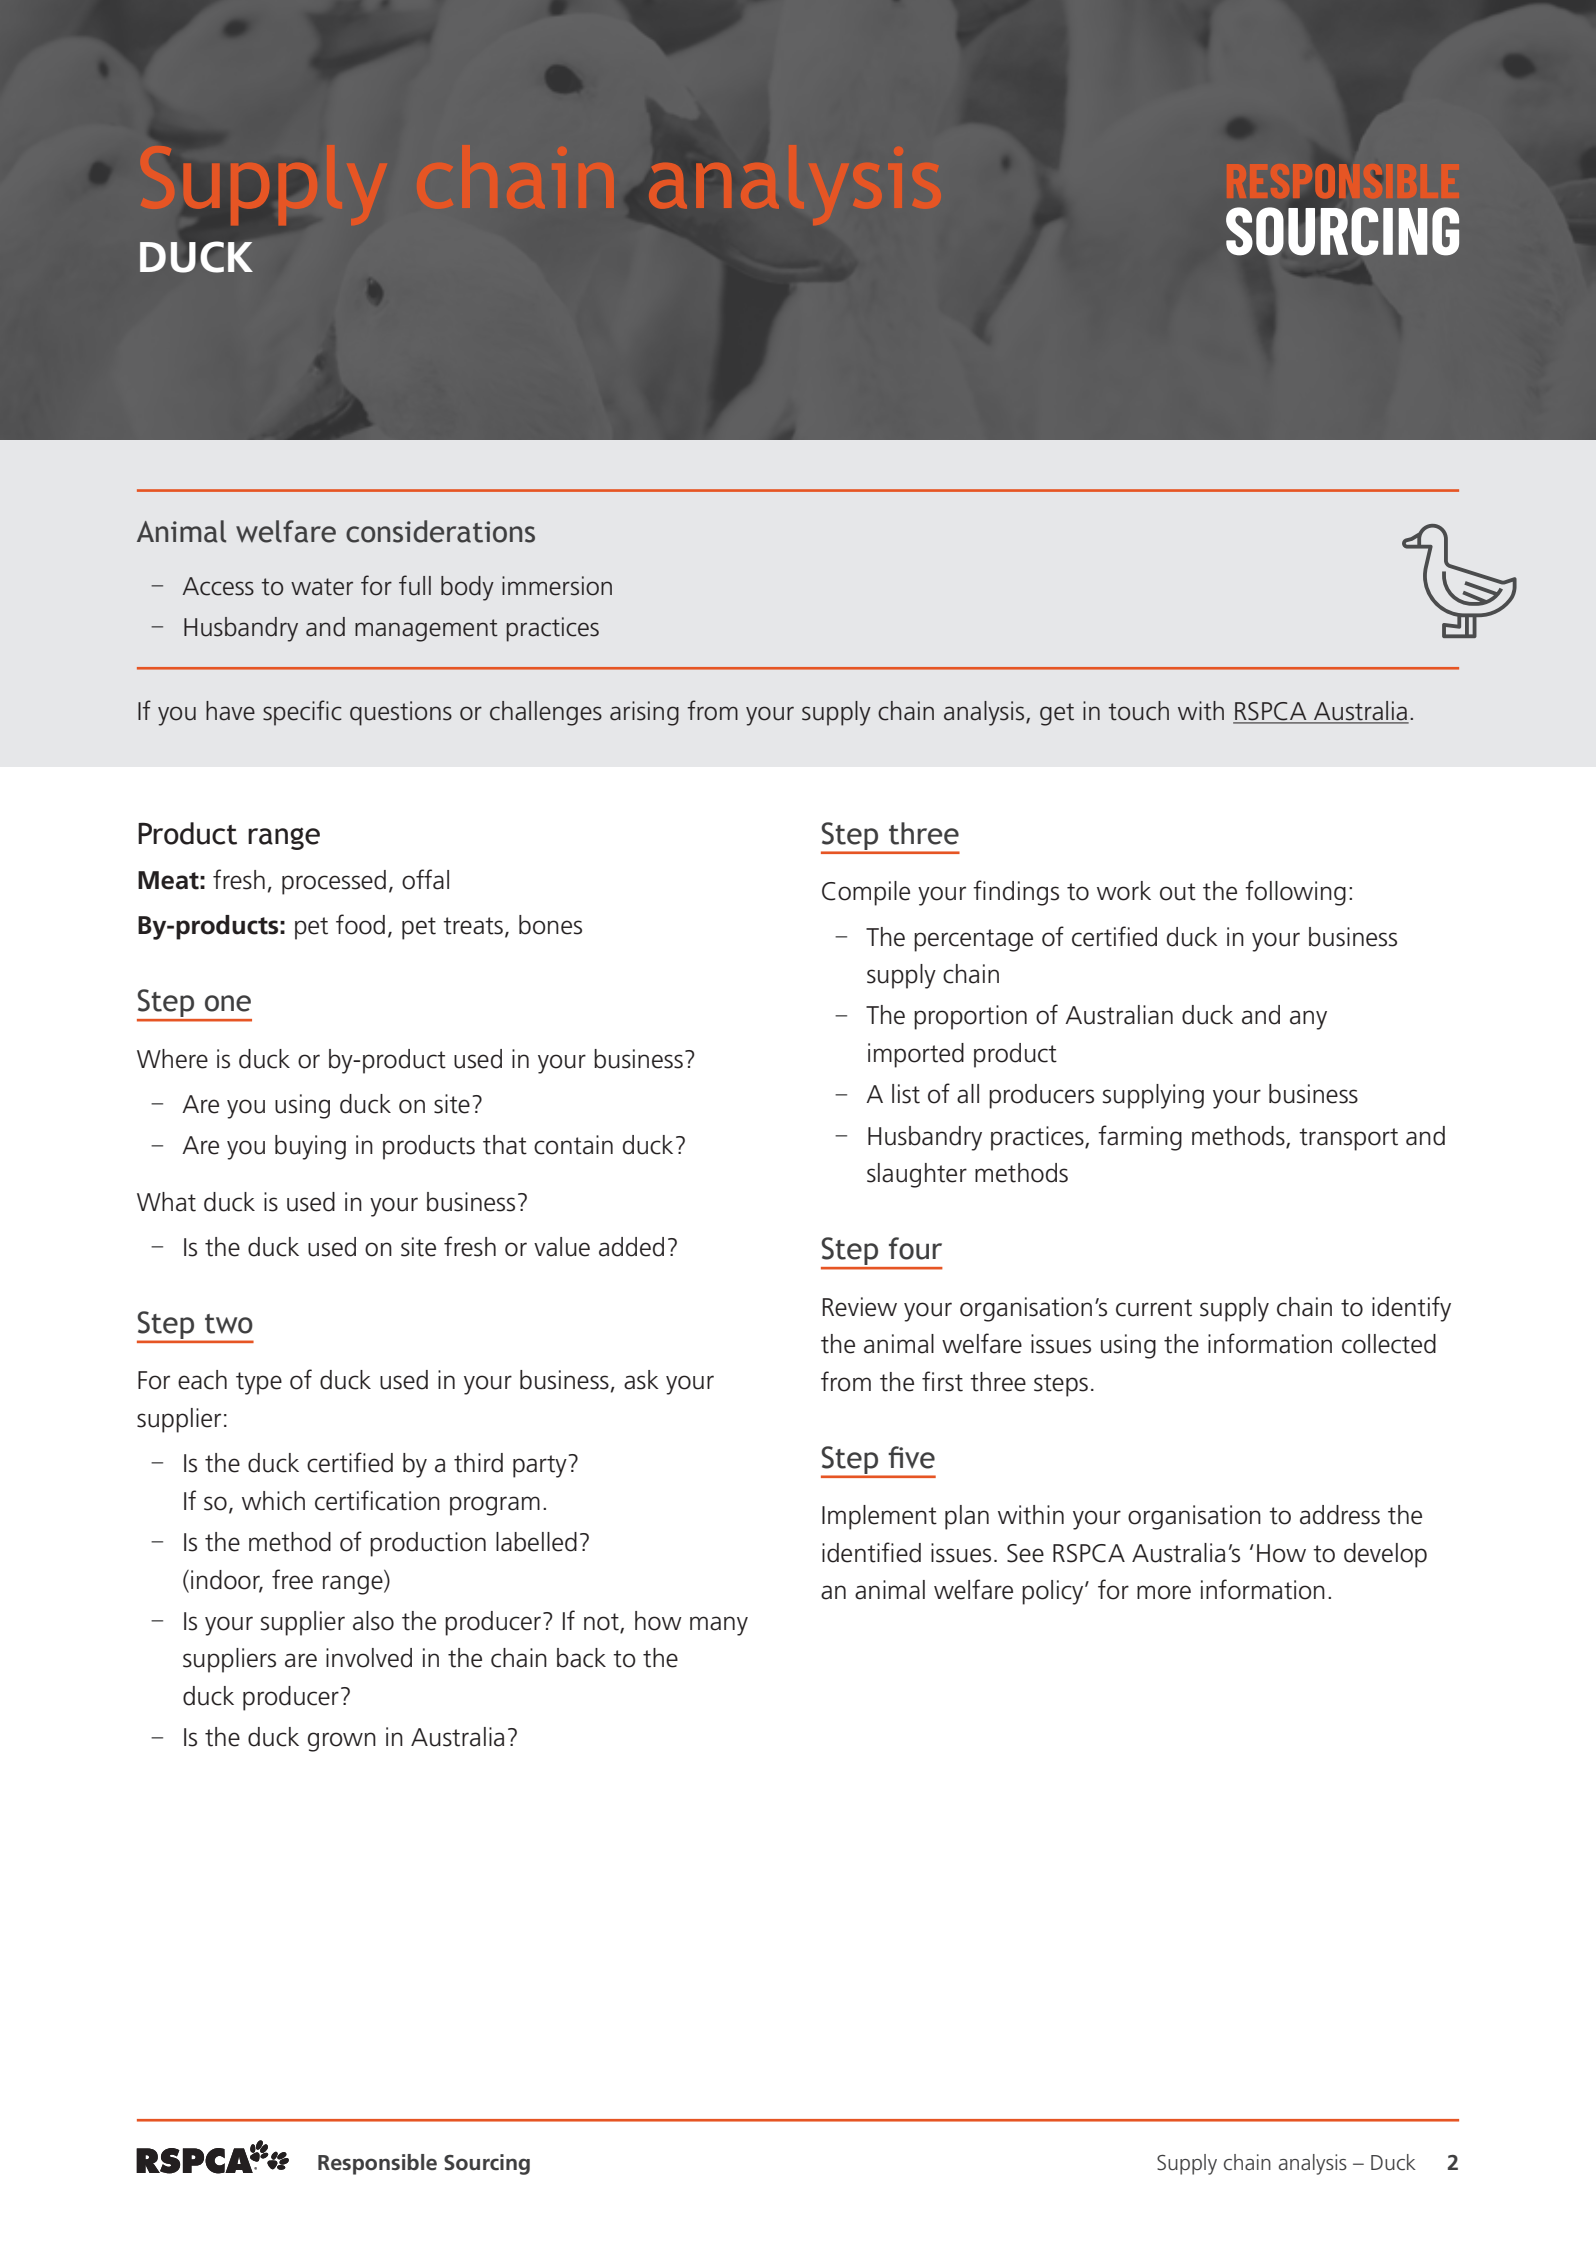 The height and width of the image is (2257, 1596). What do you see at coordinates (322, 587) in the image?
I see `water` at bounding box center [322, 587].
